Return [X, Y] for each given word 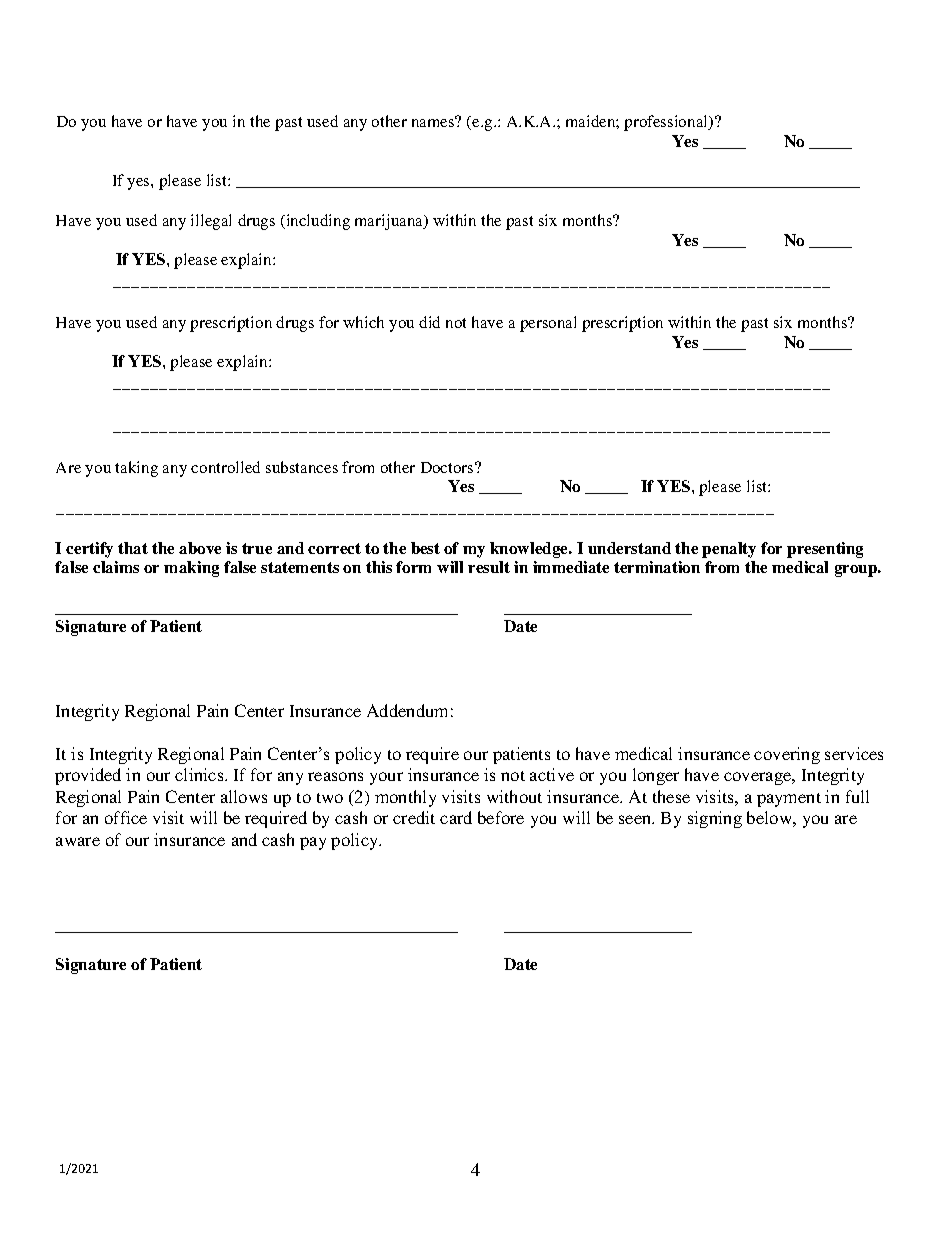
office [126, 817]
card [456, 817]
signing [715, 819]
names [434, 122]
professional [667, 123]
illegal [211, 222]
